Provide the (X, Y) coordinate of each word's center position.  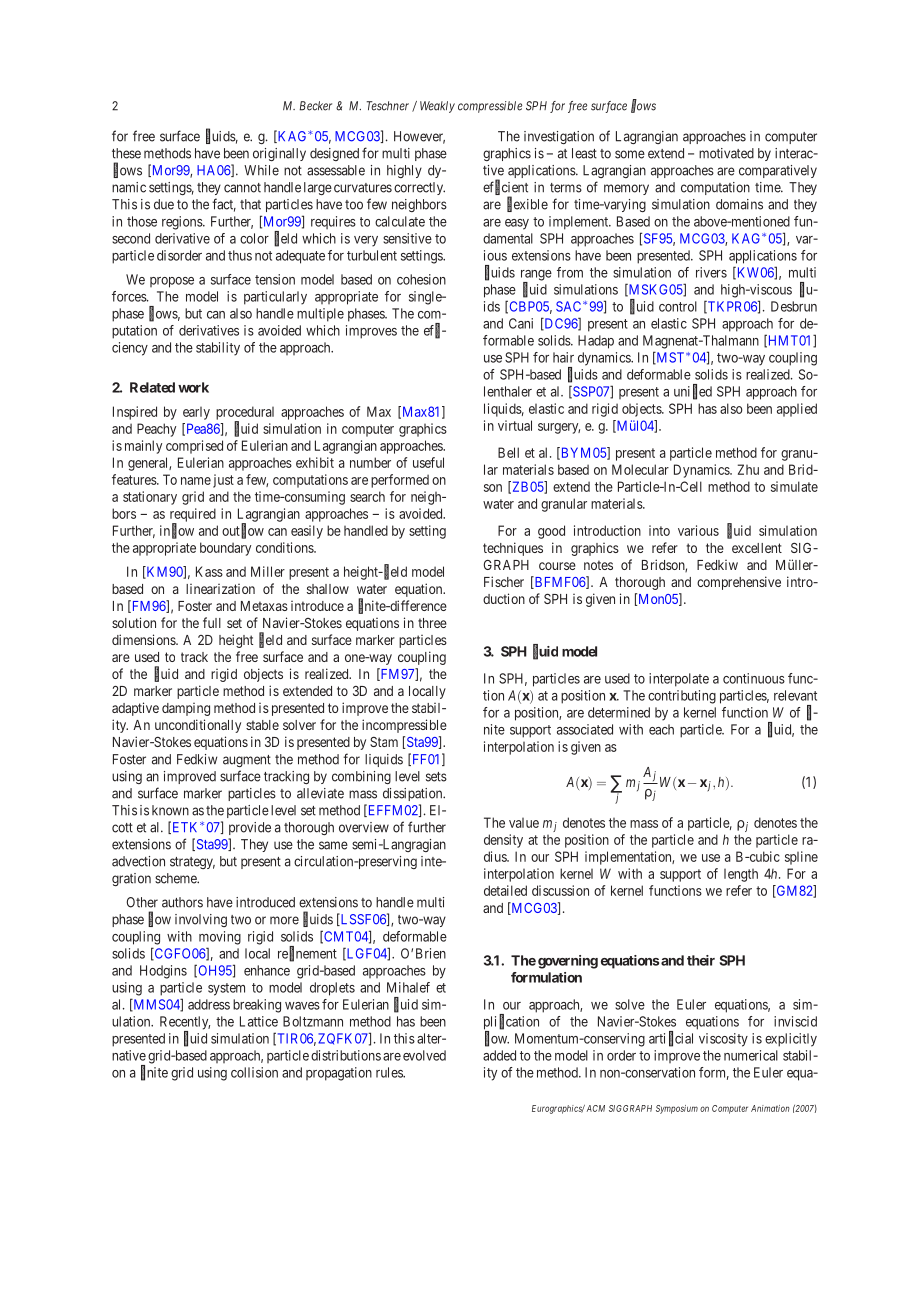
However (419, 137)
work (193, 387)
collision (254, 1072)
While (261, 170)
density (503, 841)
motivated (726, 153)
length (741, 875)
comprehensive (739, 583)
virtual (515, 425)
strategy (192, 863)
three (432, 623)
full (212, 622)
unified (693, 392)
